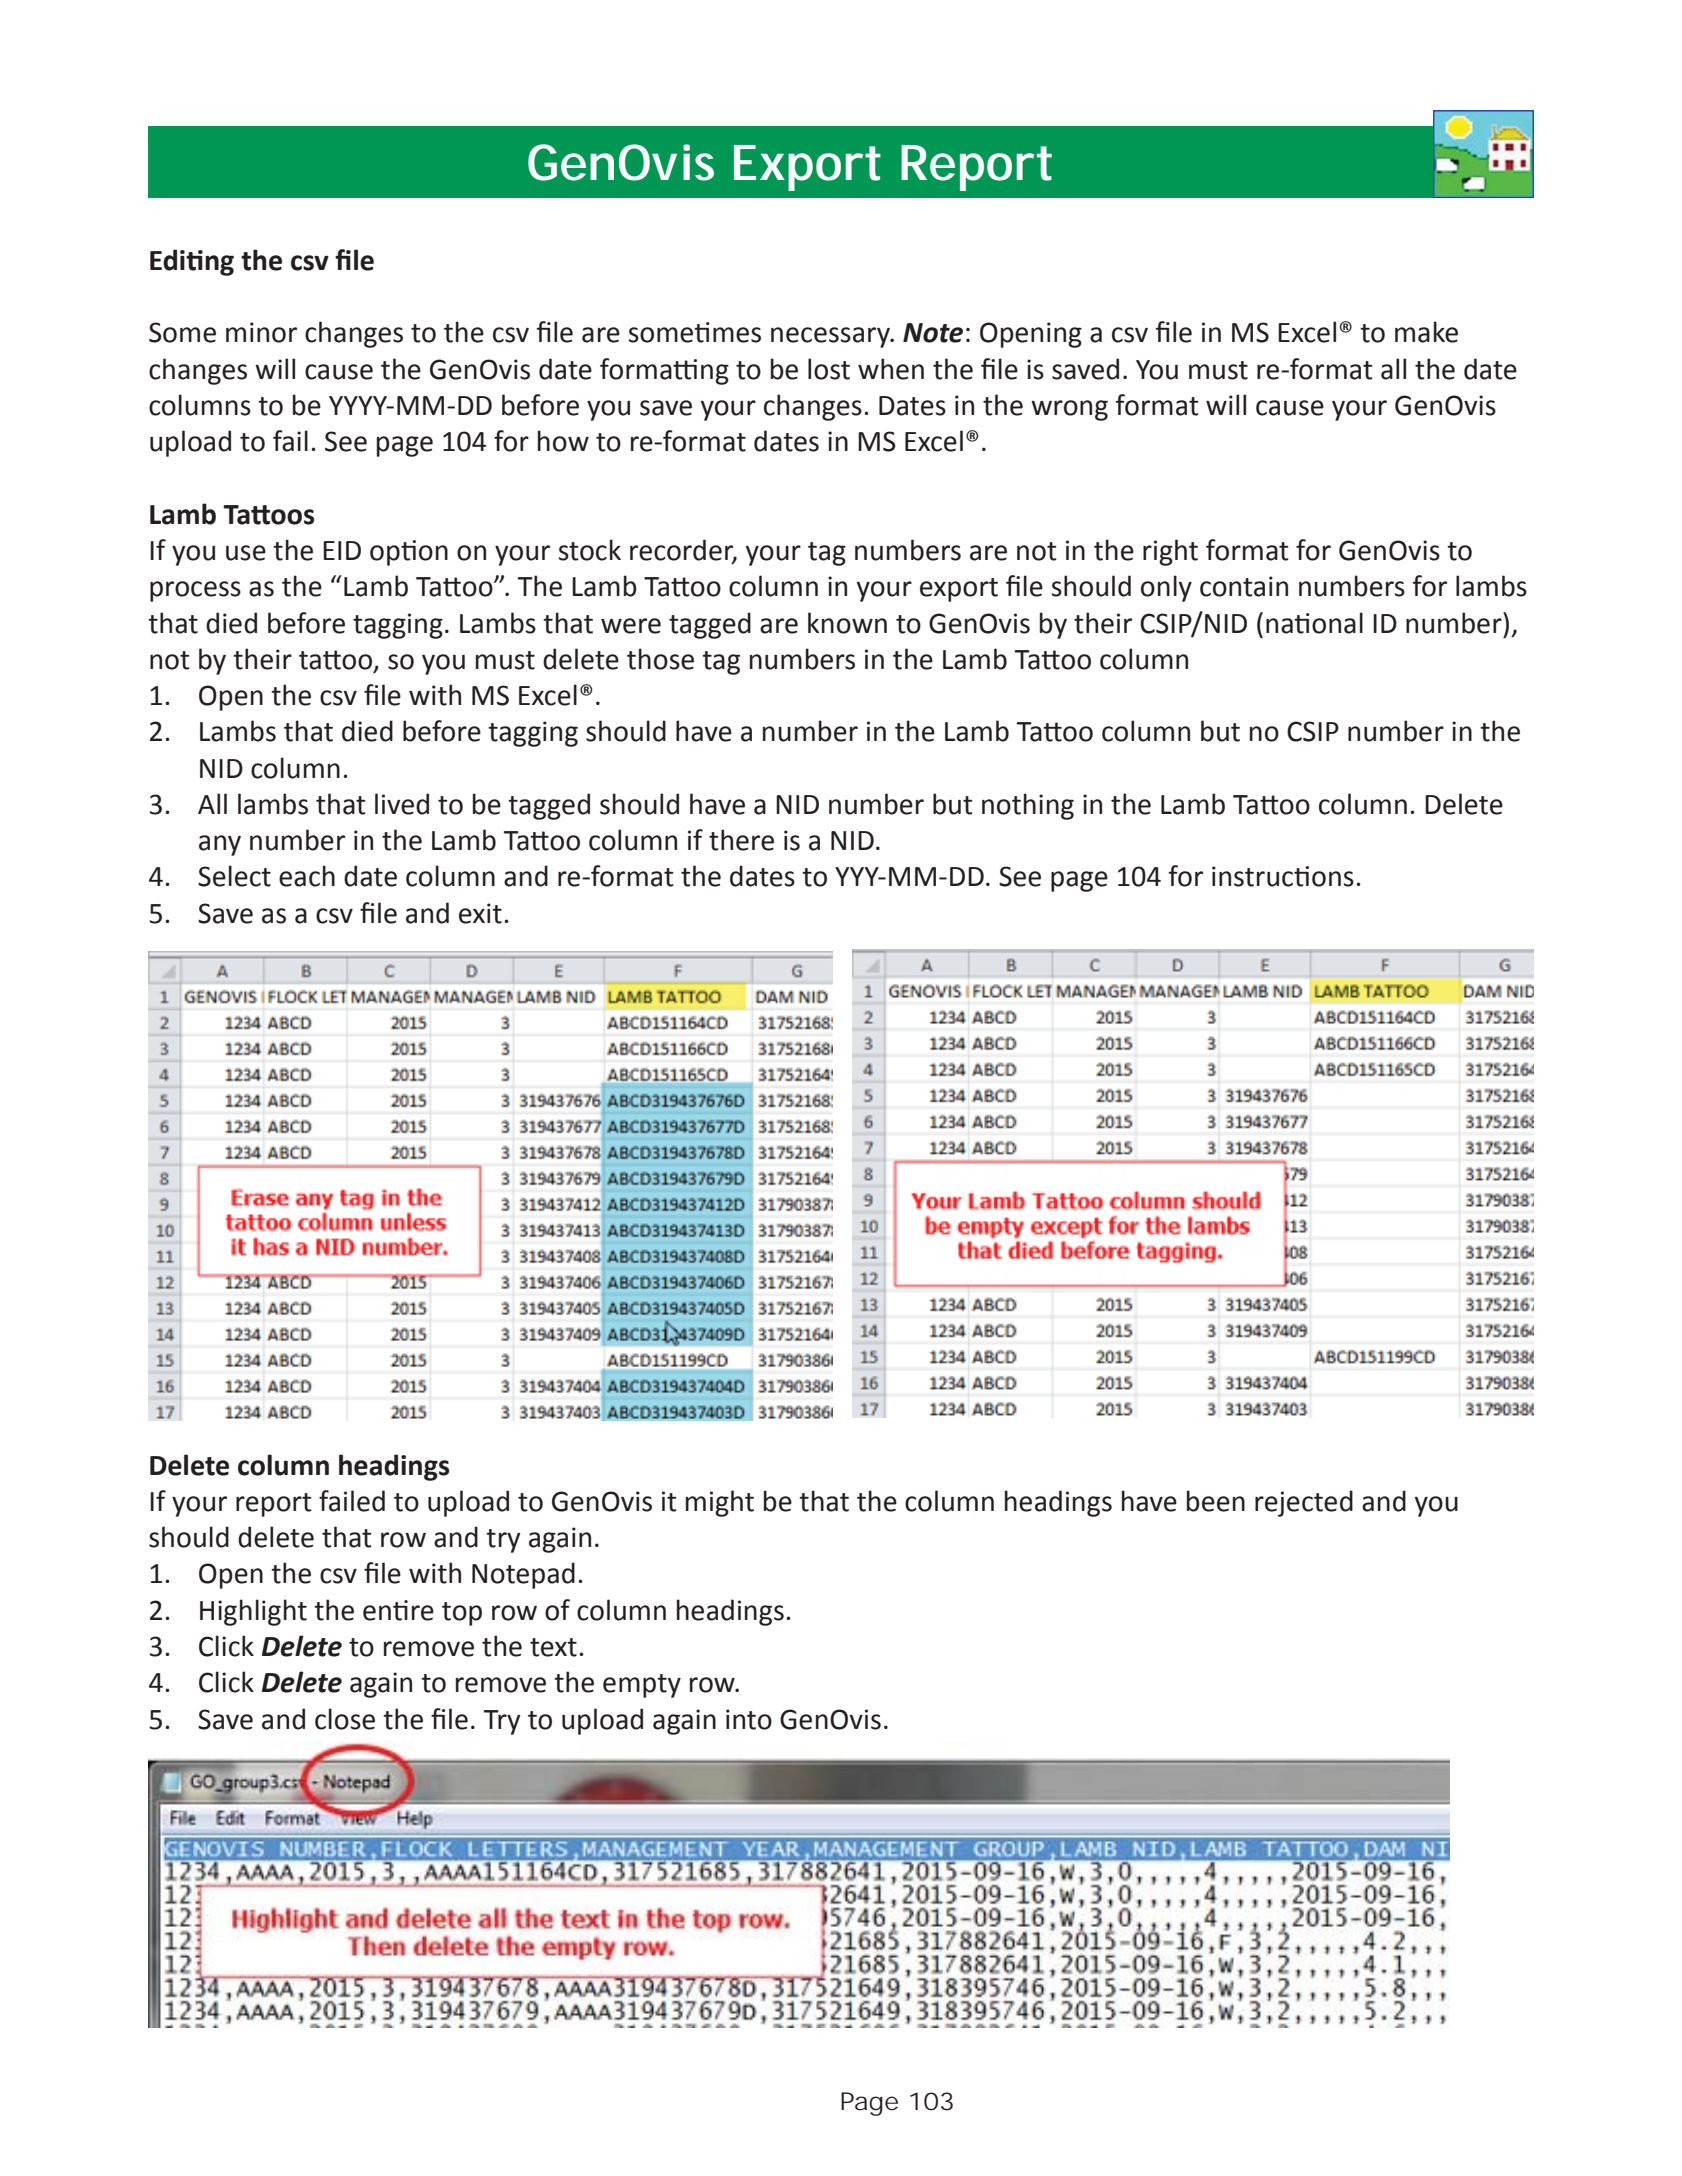 The height and width of the screenshot is (2176, 1682). Describe the element at coordinates (741, 840) in the screenshot. I see `there` at that location.
